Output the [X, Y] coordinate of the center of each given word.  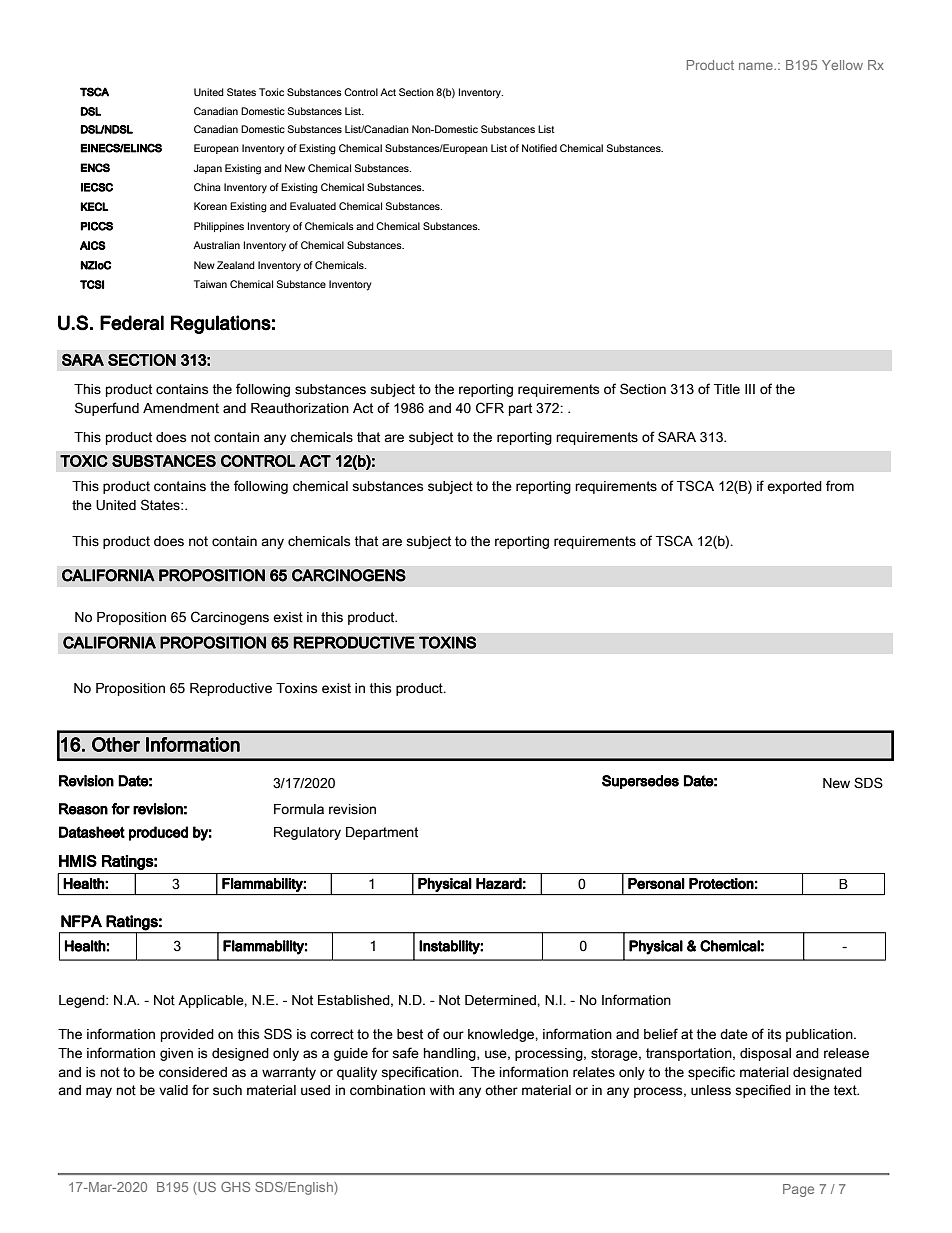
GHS [235, 1187]
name [757, 66]
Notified [539, 148]
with [442, 1090]
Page [798, 1190]
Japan [208, 169]
